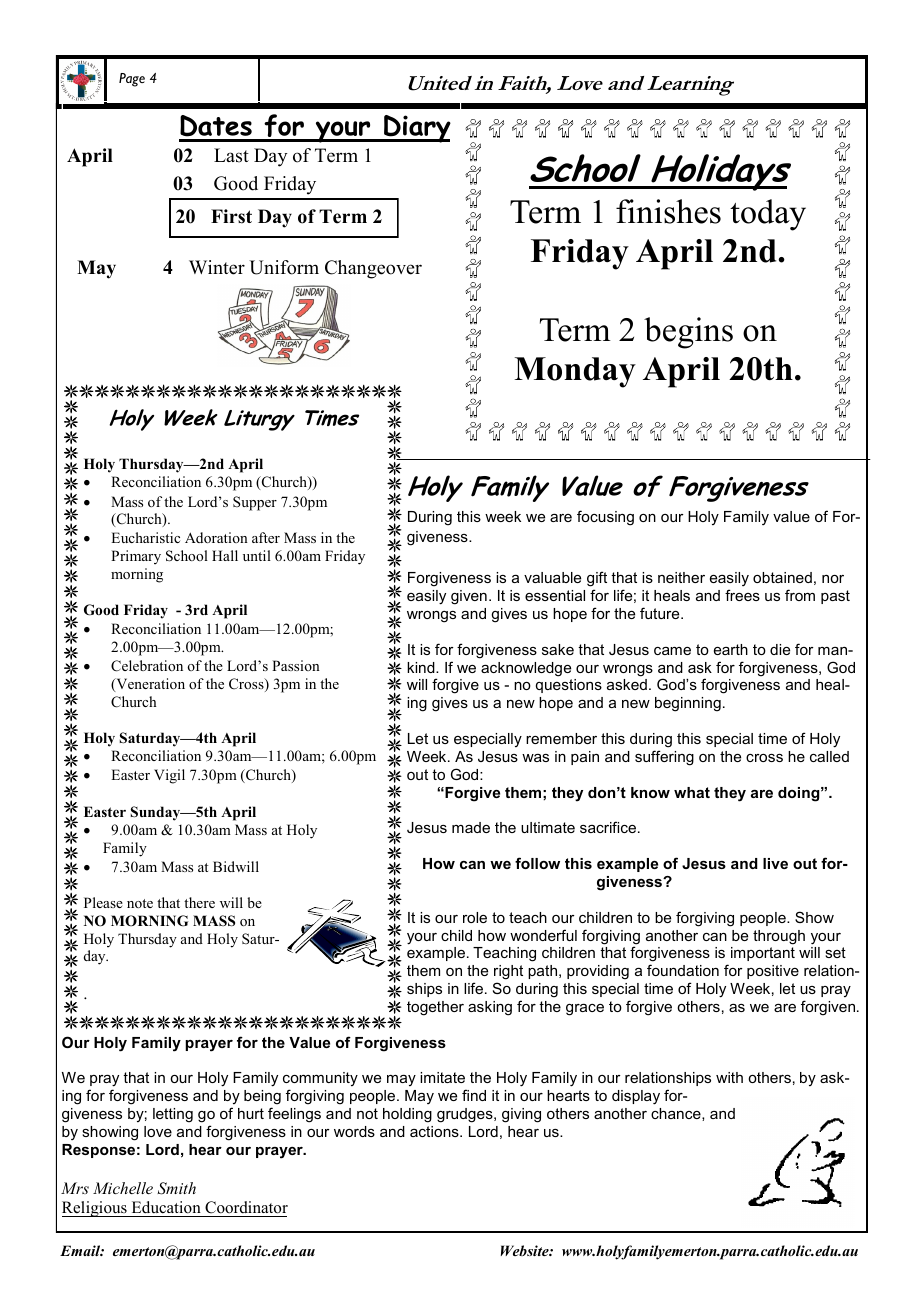 The height and width of the screenshot is (1308, 924). What do you see at coordinates (471, 827) in the screenshot?
I see `made` at bounding box center [471, 827].
